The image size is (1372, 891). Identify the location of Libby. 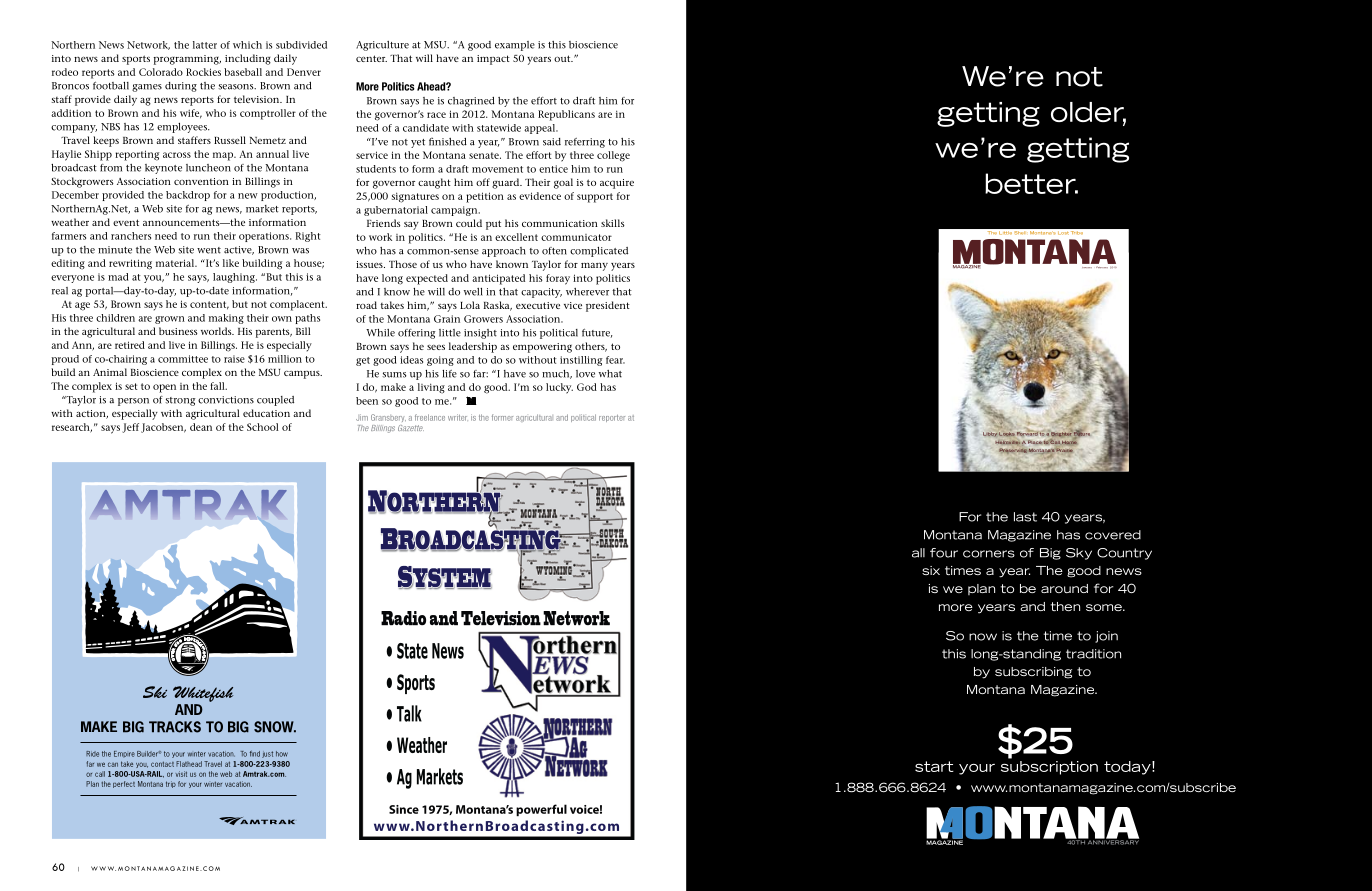
(990, 434).
